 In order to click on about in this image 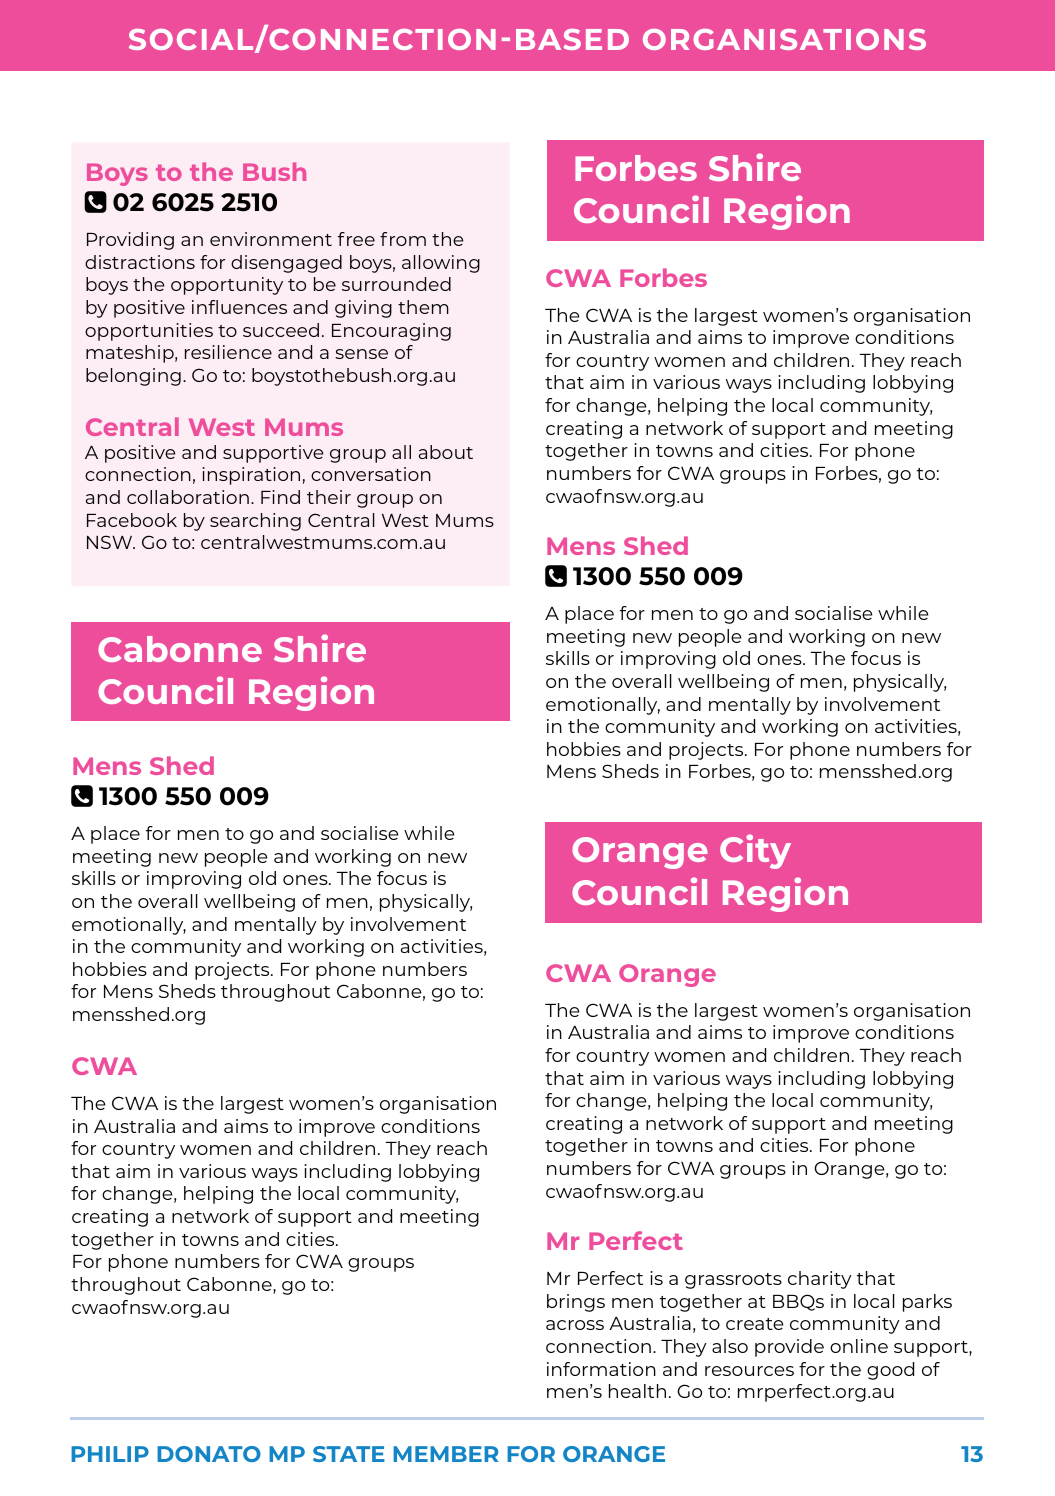, I will do `click(446, 452)`.
